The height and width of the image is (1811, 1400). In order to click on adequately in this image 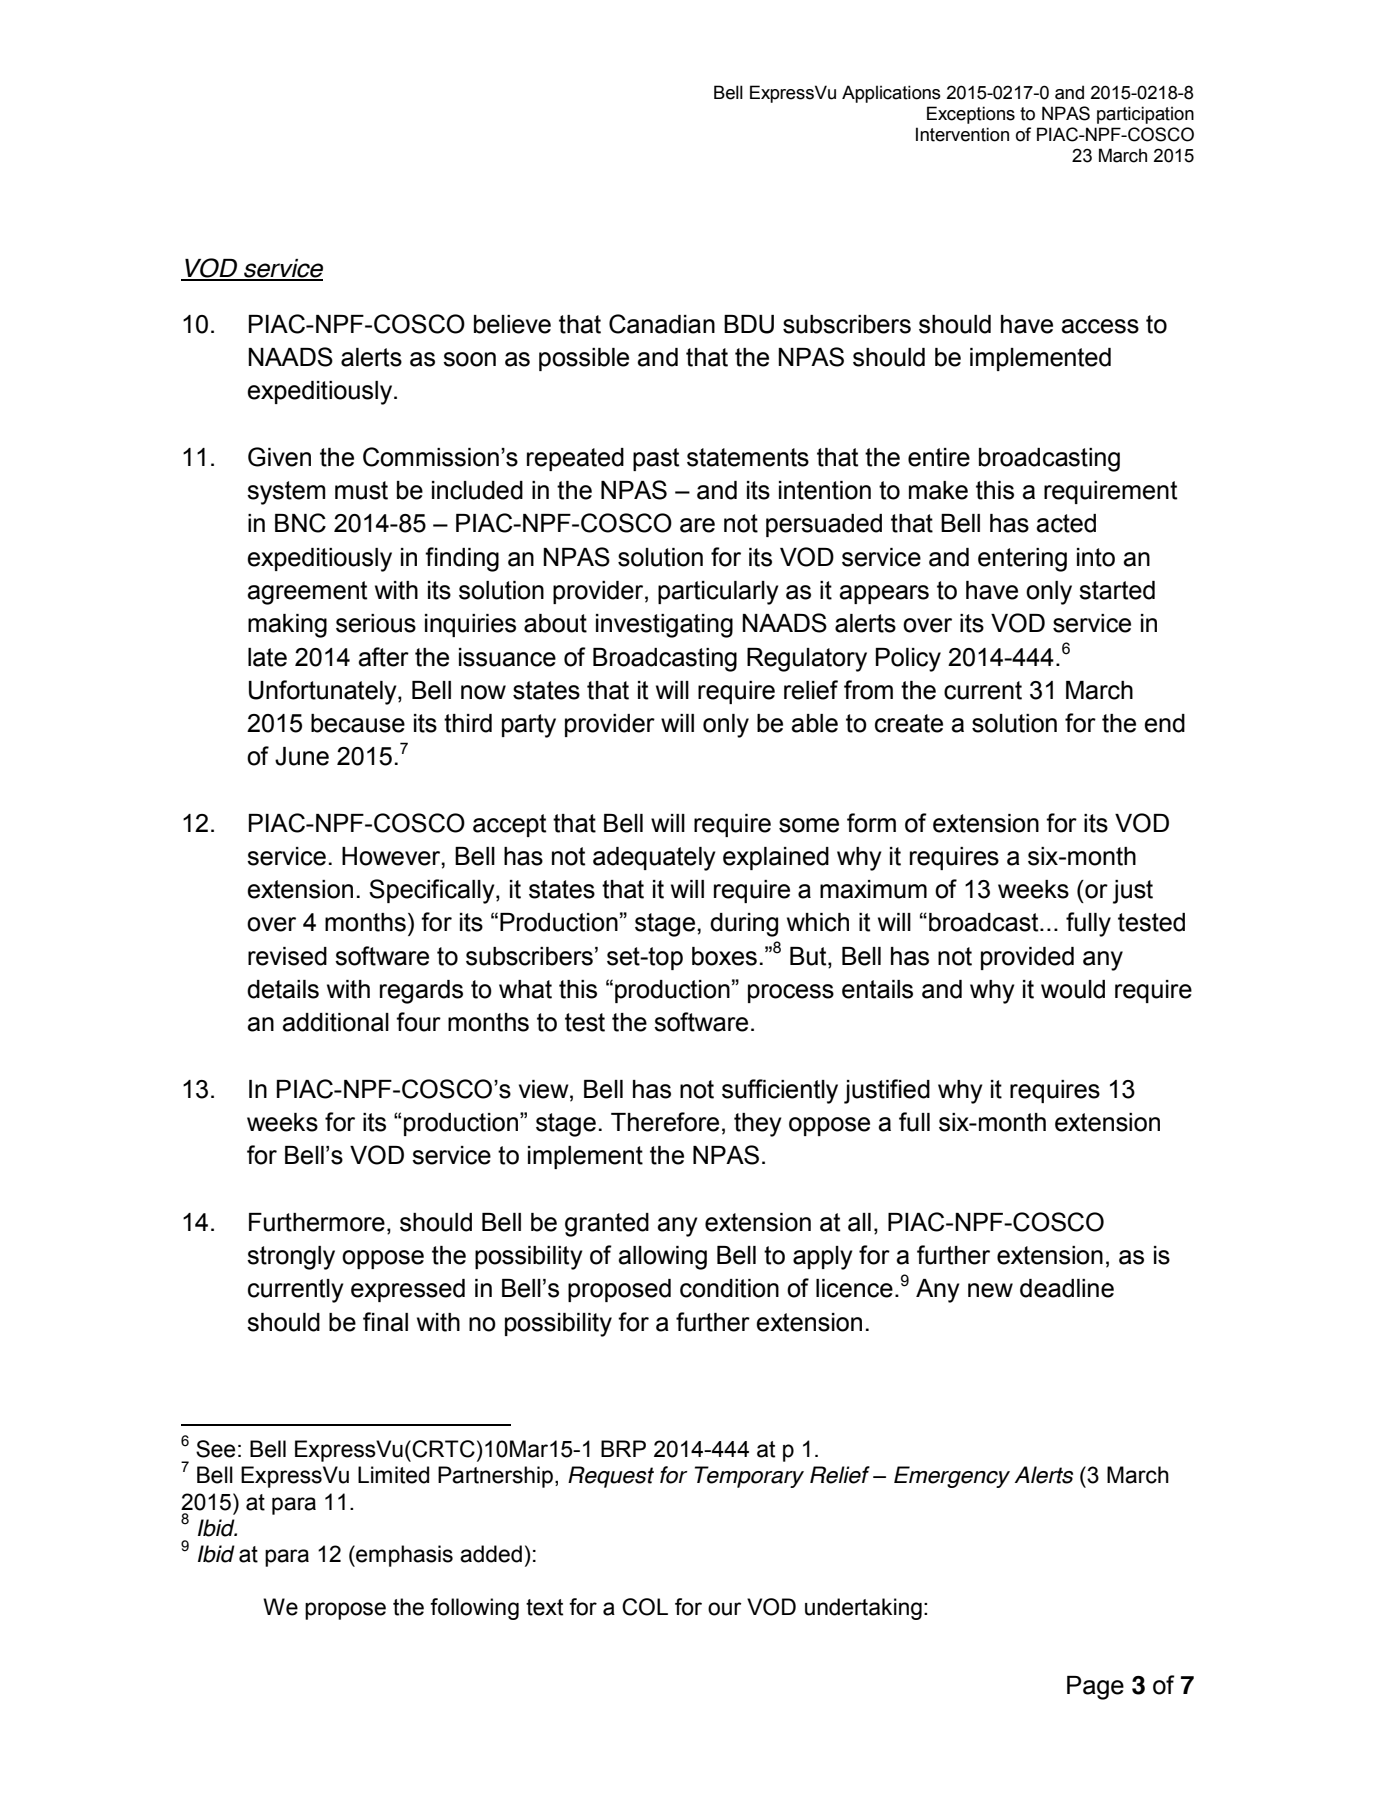, I will do `click(654, 859)`.
